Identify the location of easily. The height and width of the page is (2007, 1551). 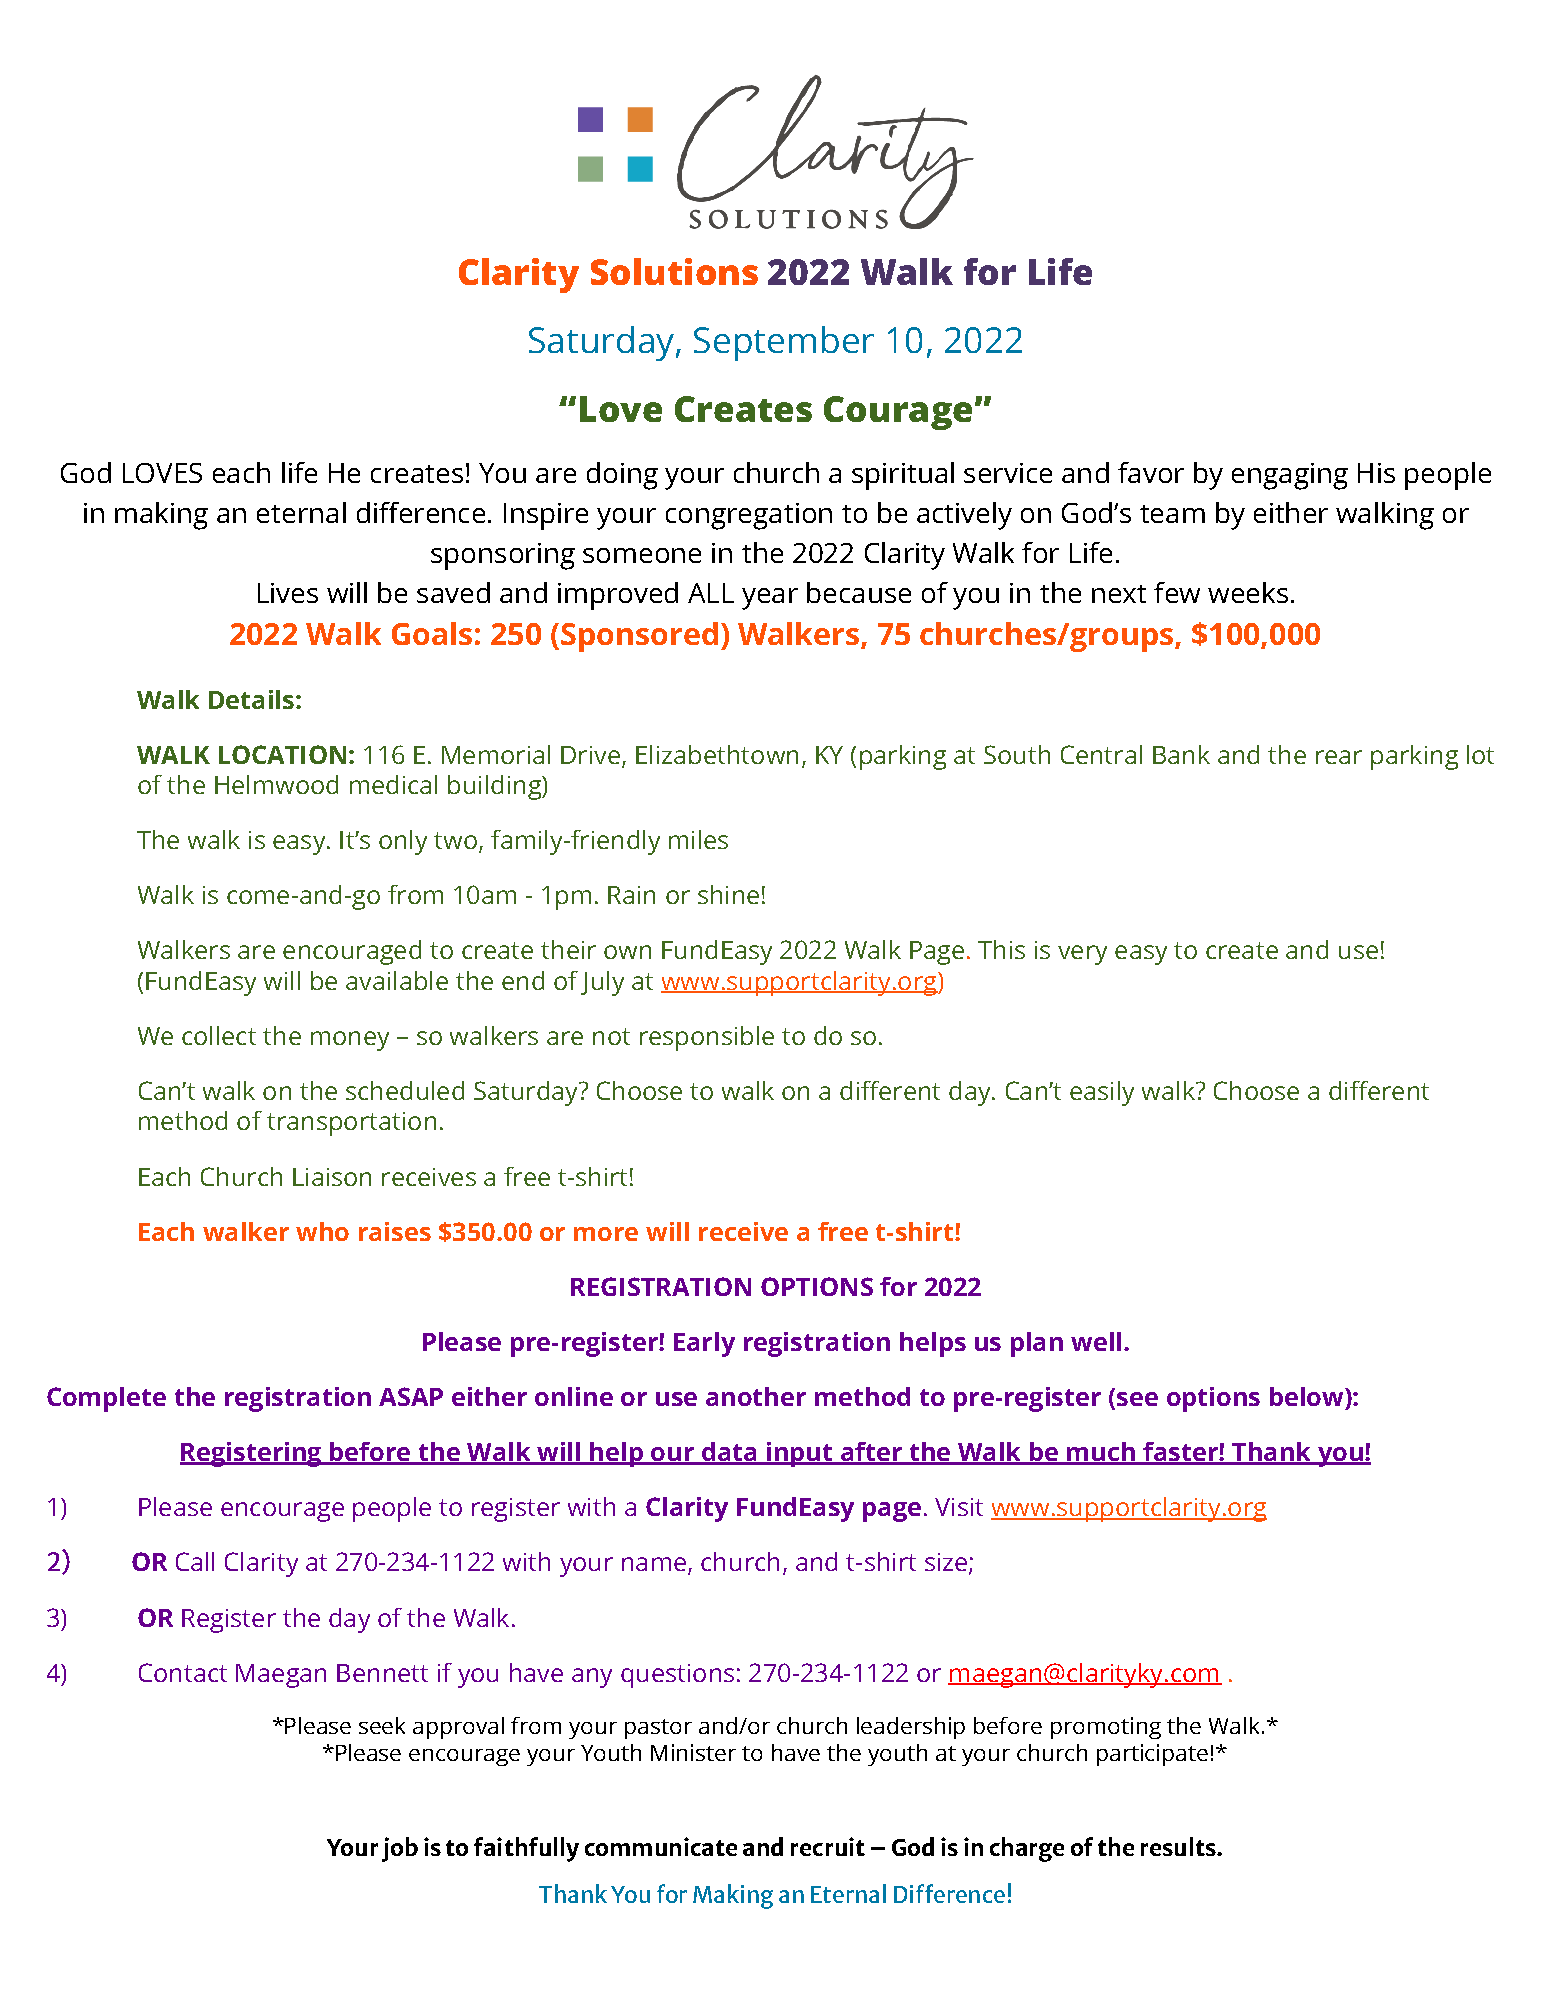
(1102, 1093).
